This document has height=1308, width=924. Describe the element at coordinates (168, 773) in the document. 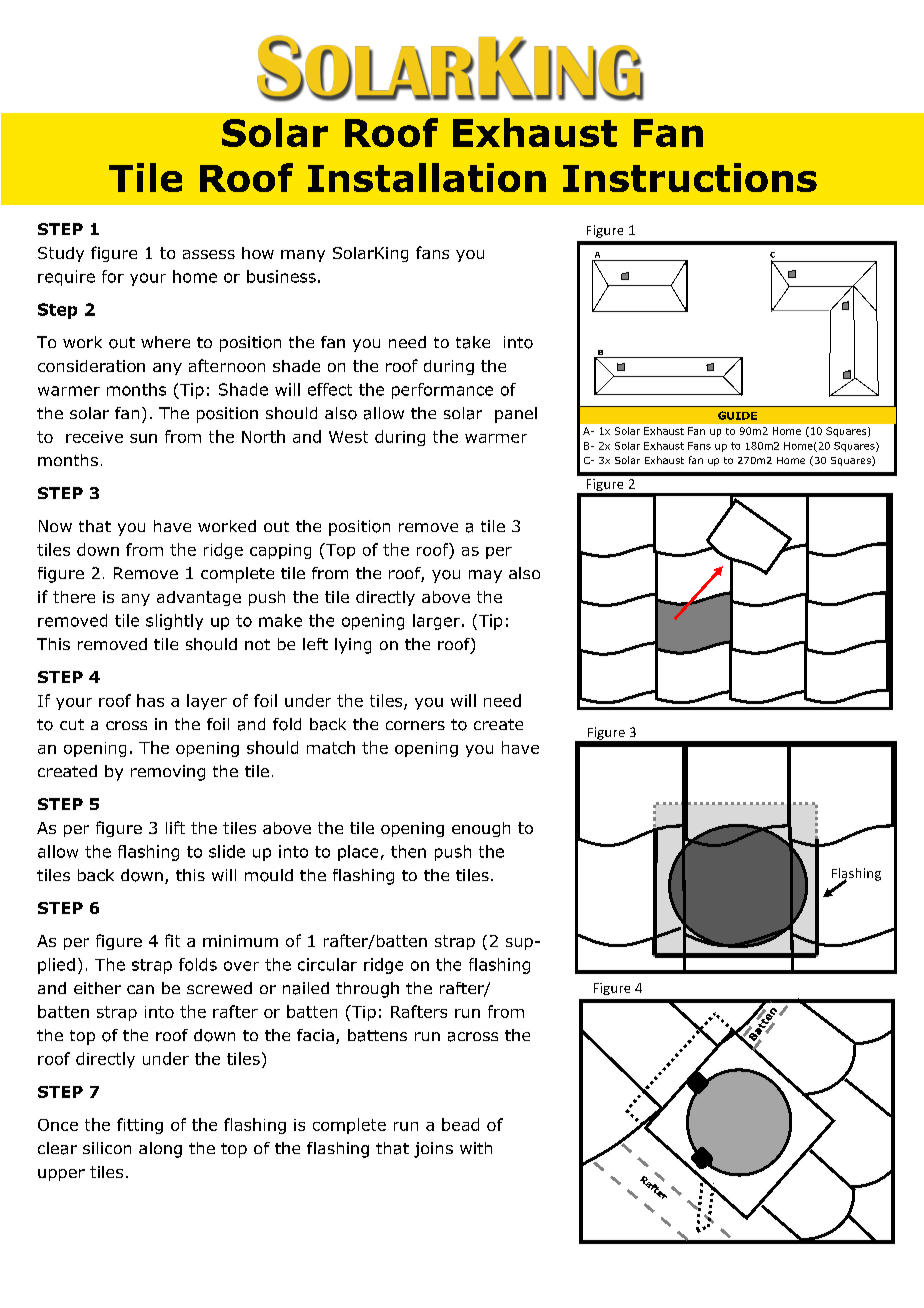

I see `removing` at that location.
